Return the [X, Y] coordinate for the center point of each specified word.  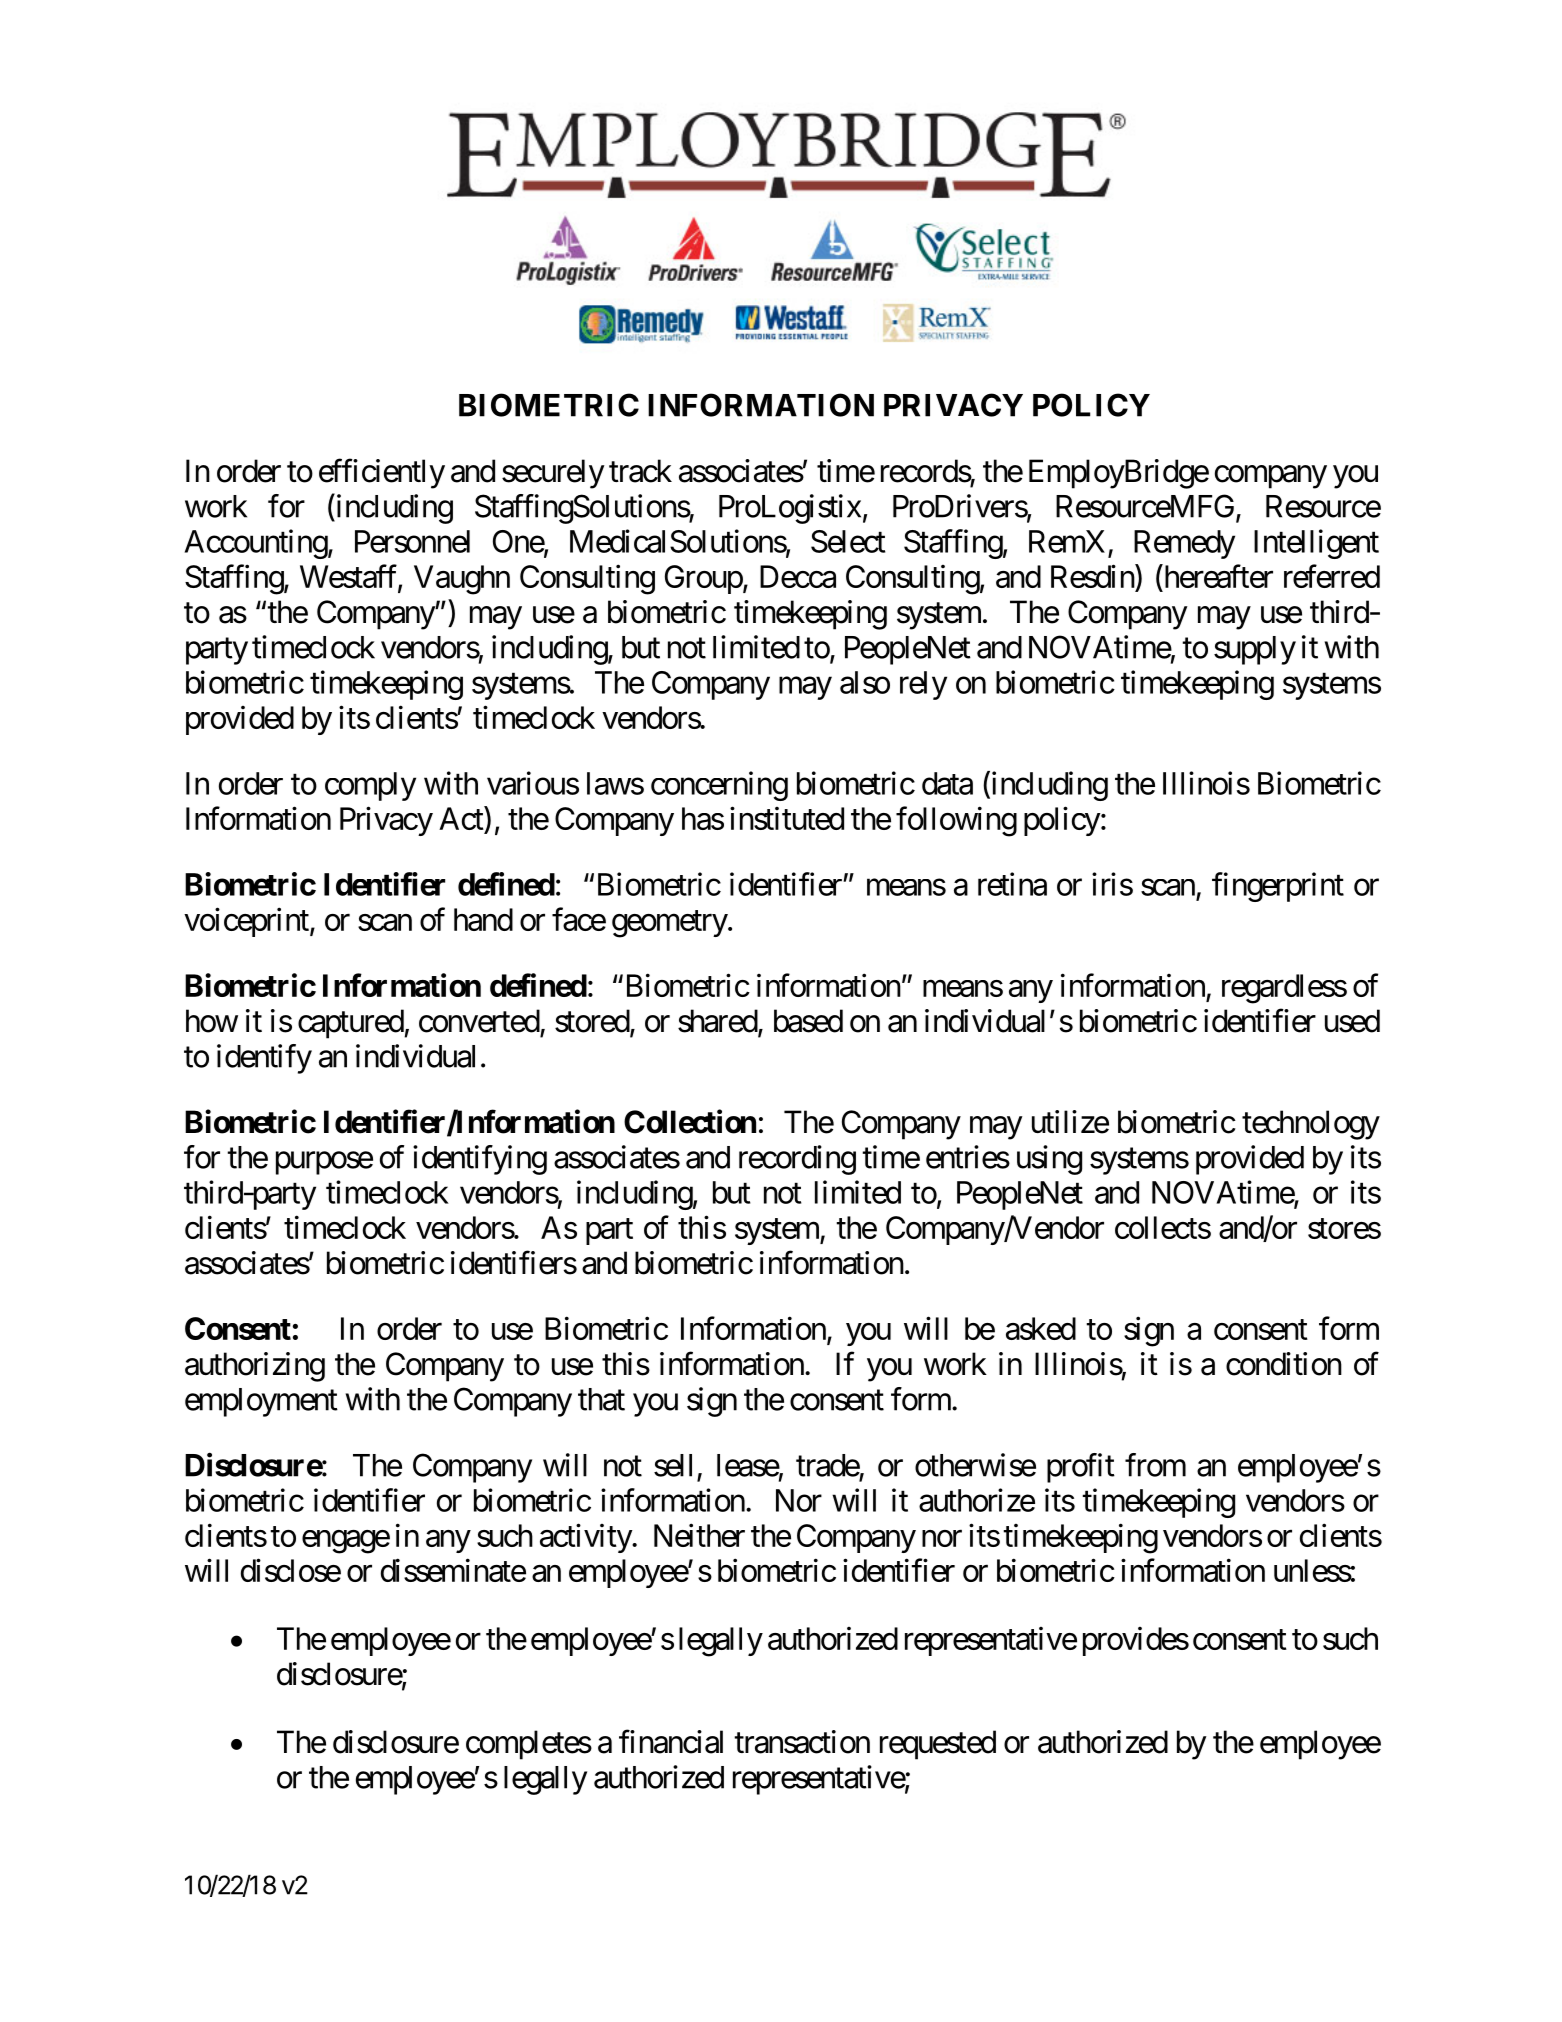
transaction [802, 1742]
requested [938, 1745]
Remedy [1184, 544]
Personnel [412, 541]
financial [671, 1742]
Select [848, 541]
